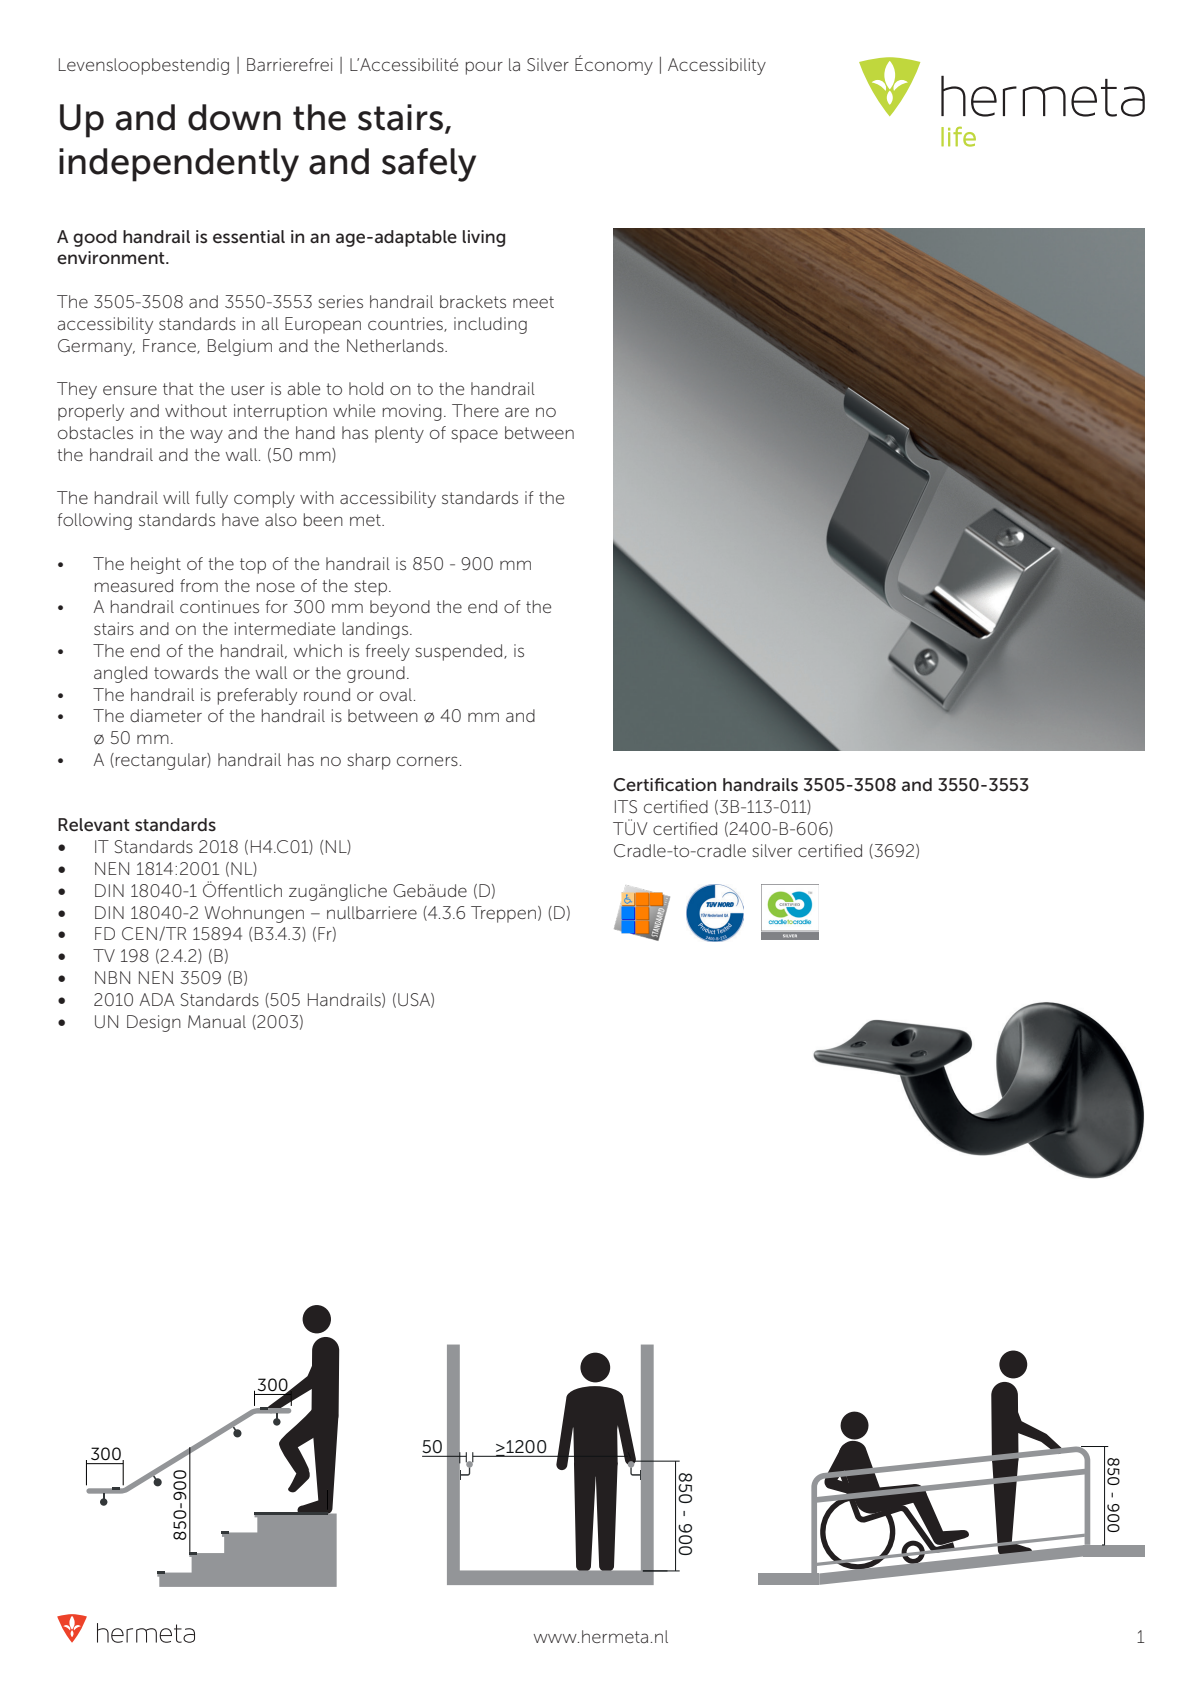 Image resolution: width=1202 pixels, height=1700 pixels. What do you see at coordinates (154, 1023) in the screenshot?
I see `Design` at bounding box center [154, 1023].
